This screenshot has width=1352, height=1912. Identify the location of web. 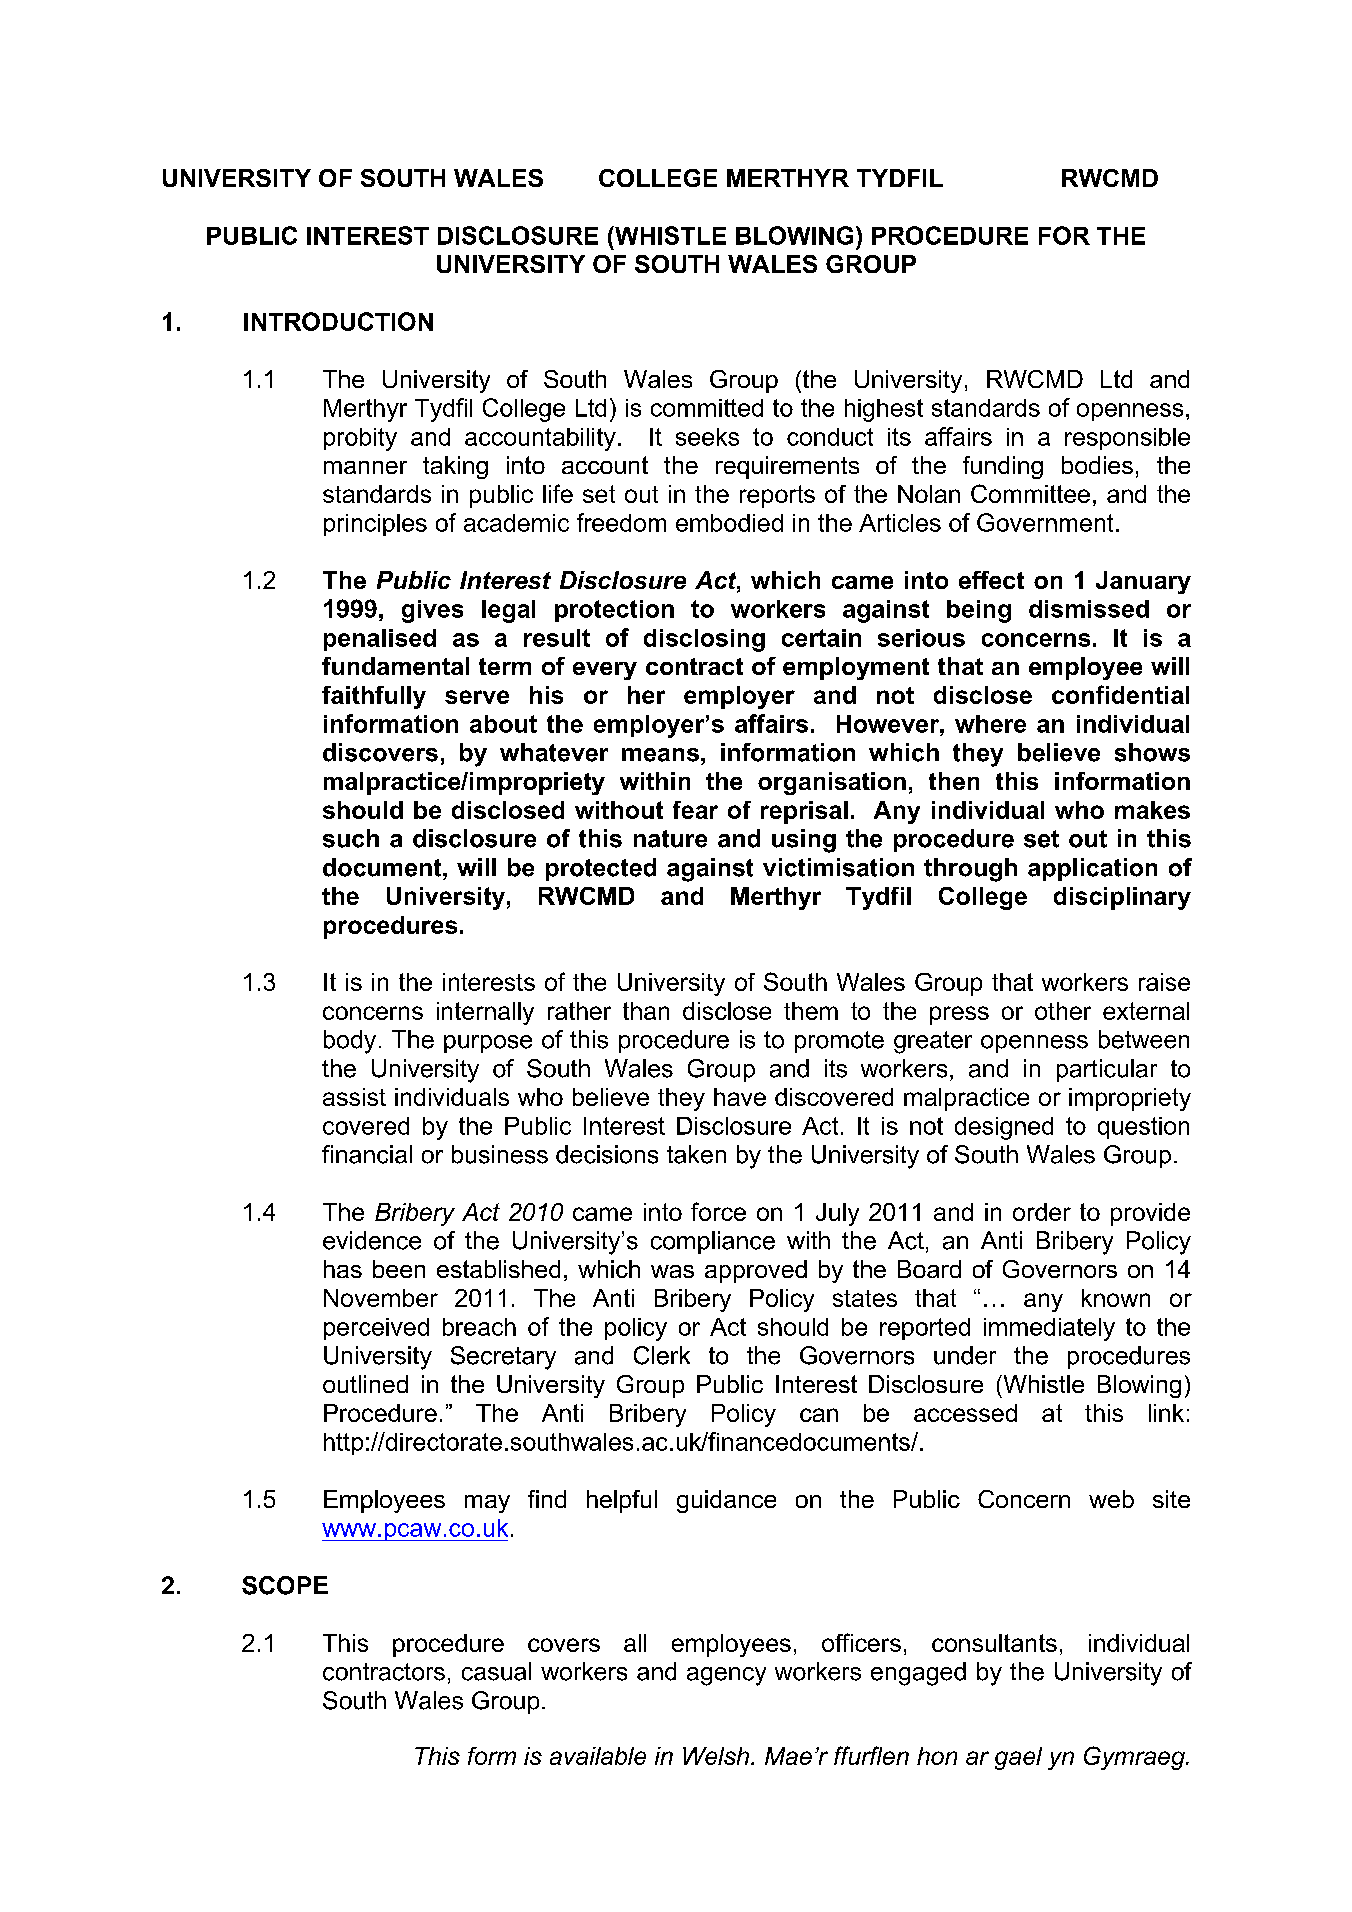
(1111, 1499).
